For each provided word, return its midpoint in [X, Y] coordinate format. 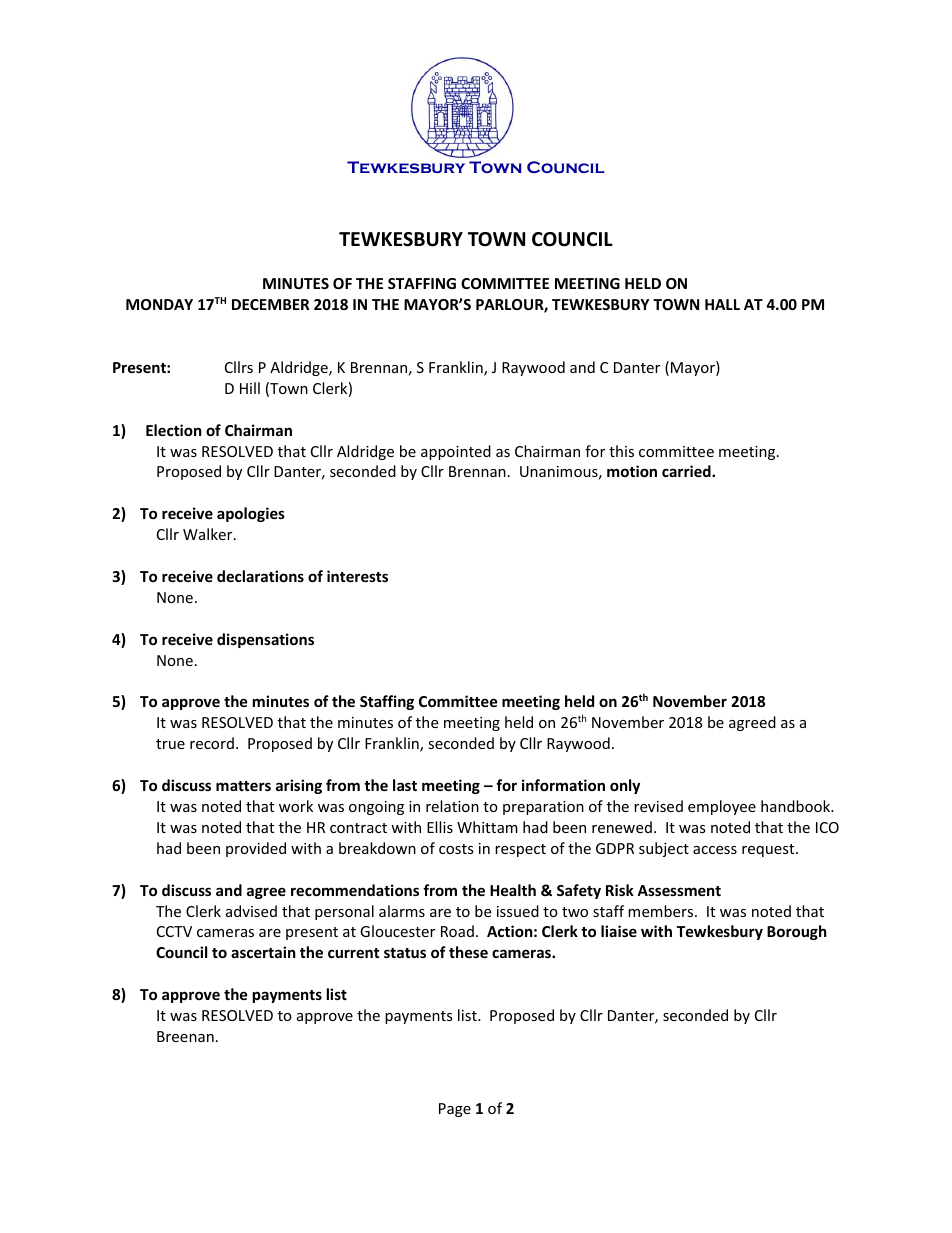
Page [455, 1110]
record [212, 743]
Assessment [679, 890]
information [563, 785]
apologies [251, 514]
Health [513, 890]
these [468, 952]
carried [687, 471]
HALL [722, 304]
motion [632, 471]
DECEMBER [270, 304]
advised [251, 911]
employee [722, 807]
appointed [456, 452]
